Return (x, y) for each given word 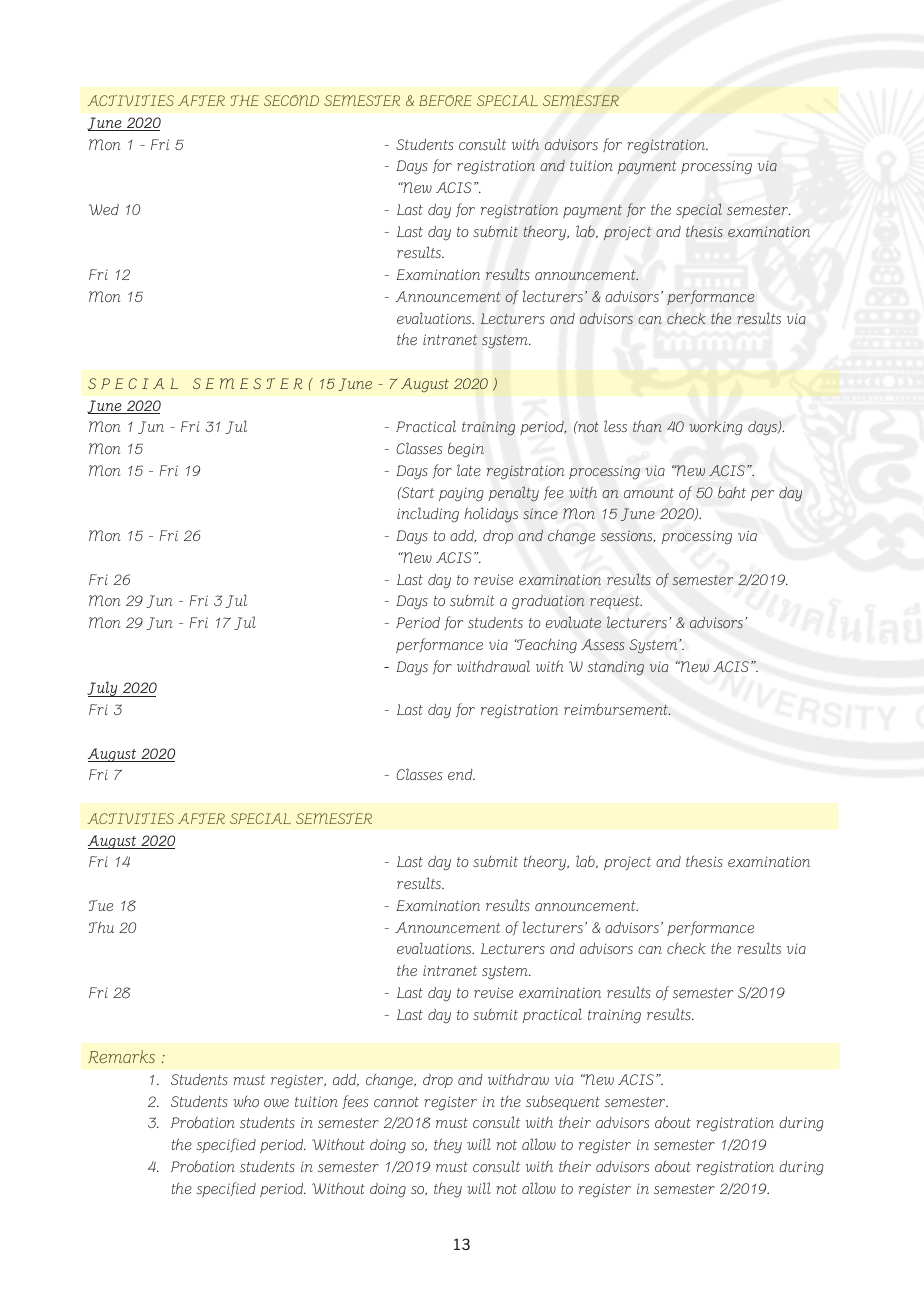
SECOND (291, 100)
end (461, 774)
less (615, 426)
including (428, 515)
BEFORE (445, 100)
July (103, 689)
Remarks (121, 1056)
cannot (396, 1102)
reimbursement (617, 709)
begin (466, 450)
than (647, 426)
